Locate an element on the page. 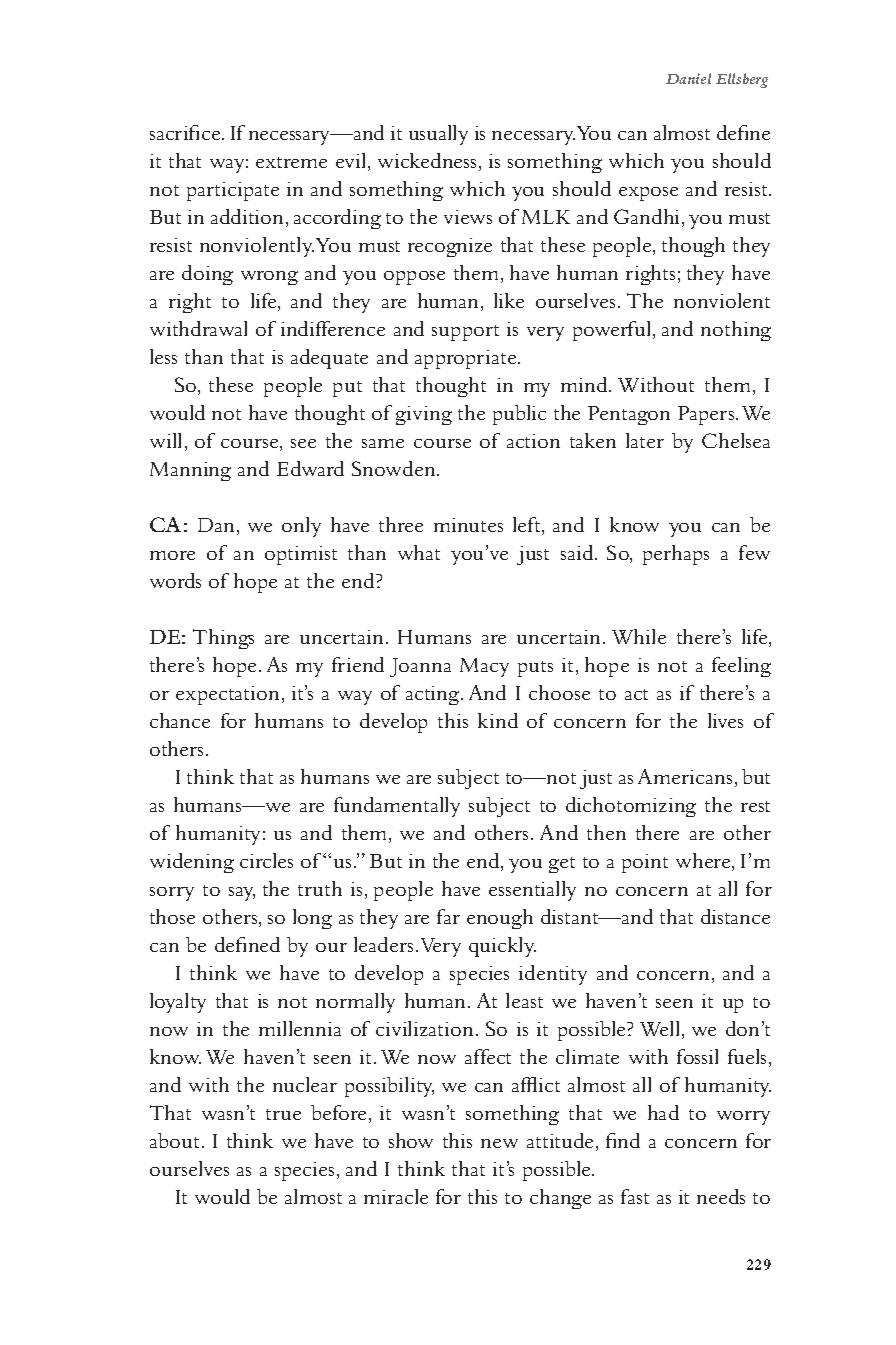  usually is located at coordinates (438, 135).
